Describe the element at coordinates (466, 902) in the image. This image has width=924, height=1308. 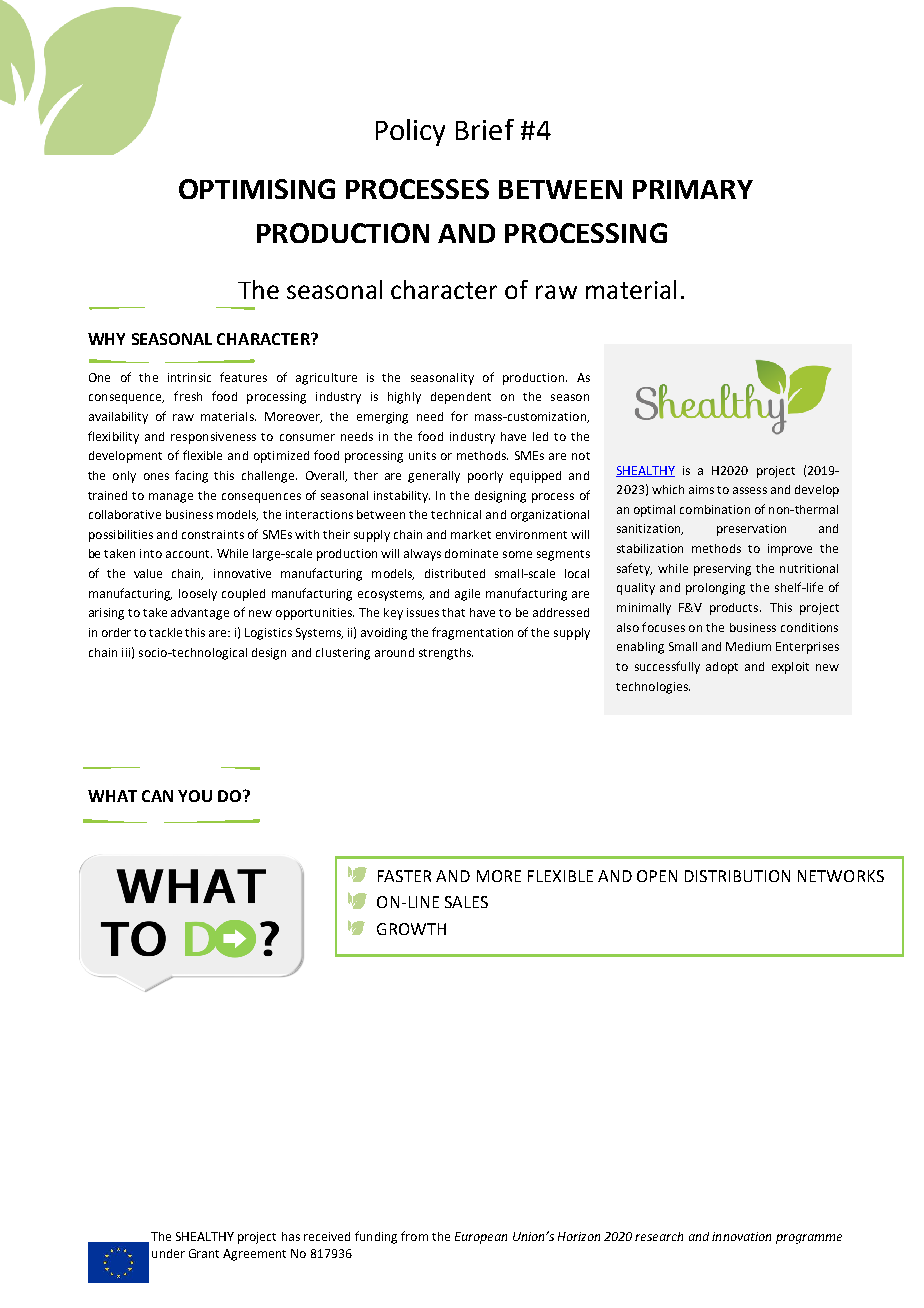
I see `SALES` at that location.
